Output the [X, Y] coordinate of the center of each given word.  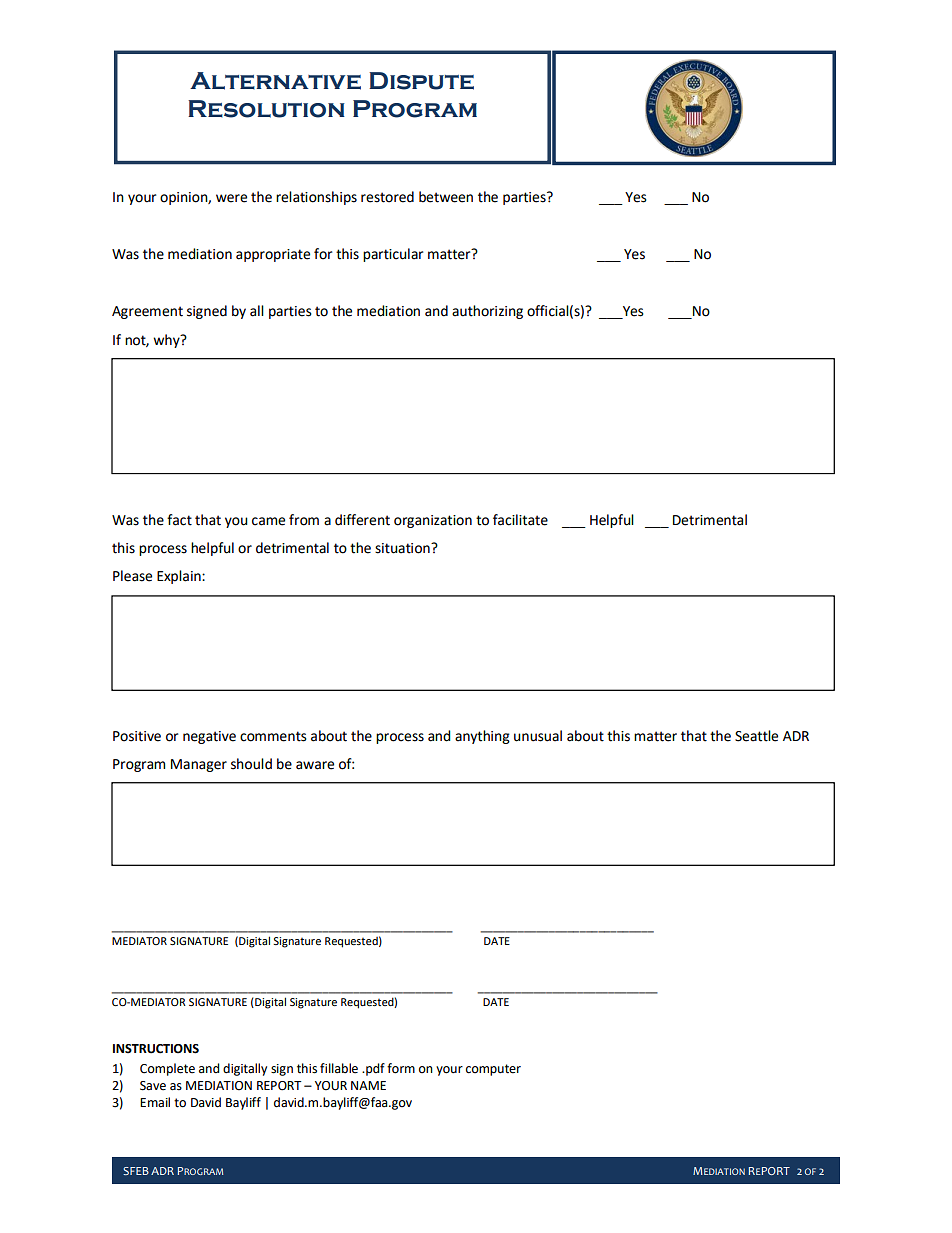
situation [403, 548]
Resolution [266, 109]
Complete [167, 1069]
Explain [180, 577]
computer [493, 1070]
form [401, 1068]
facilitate [520, 520]
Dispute [421, 81]
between [446, 197]
